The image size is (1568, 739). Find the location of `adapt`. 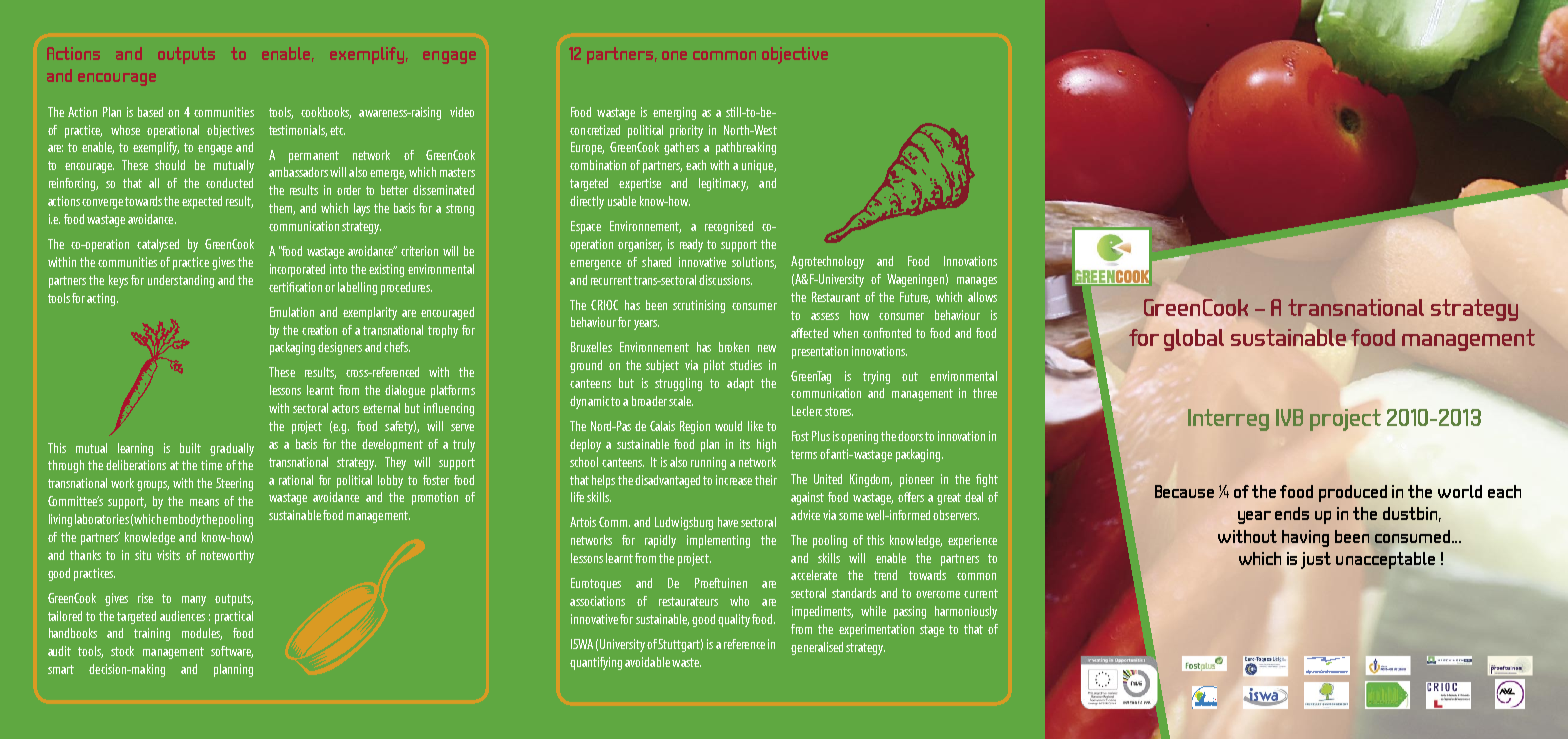

adapt is located at coordinates (740, 384).
